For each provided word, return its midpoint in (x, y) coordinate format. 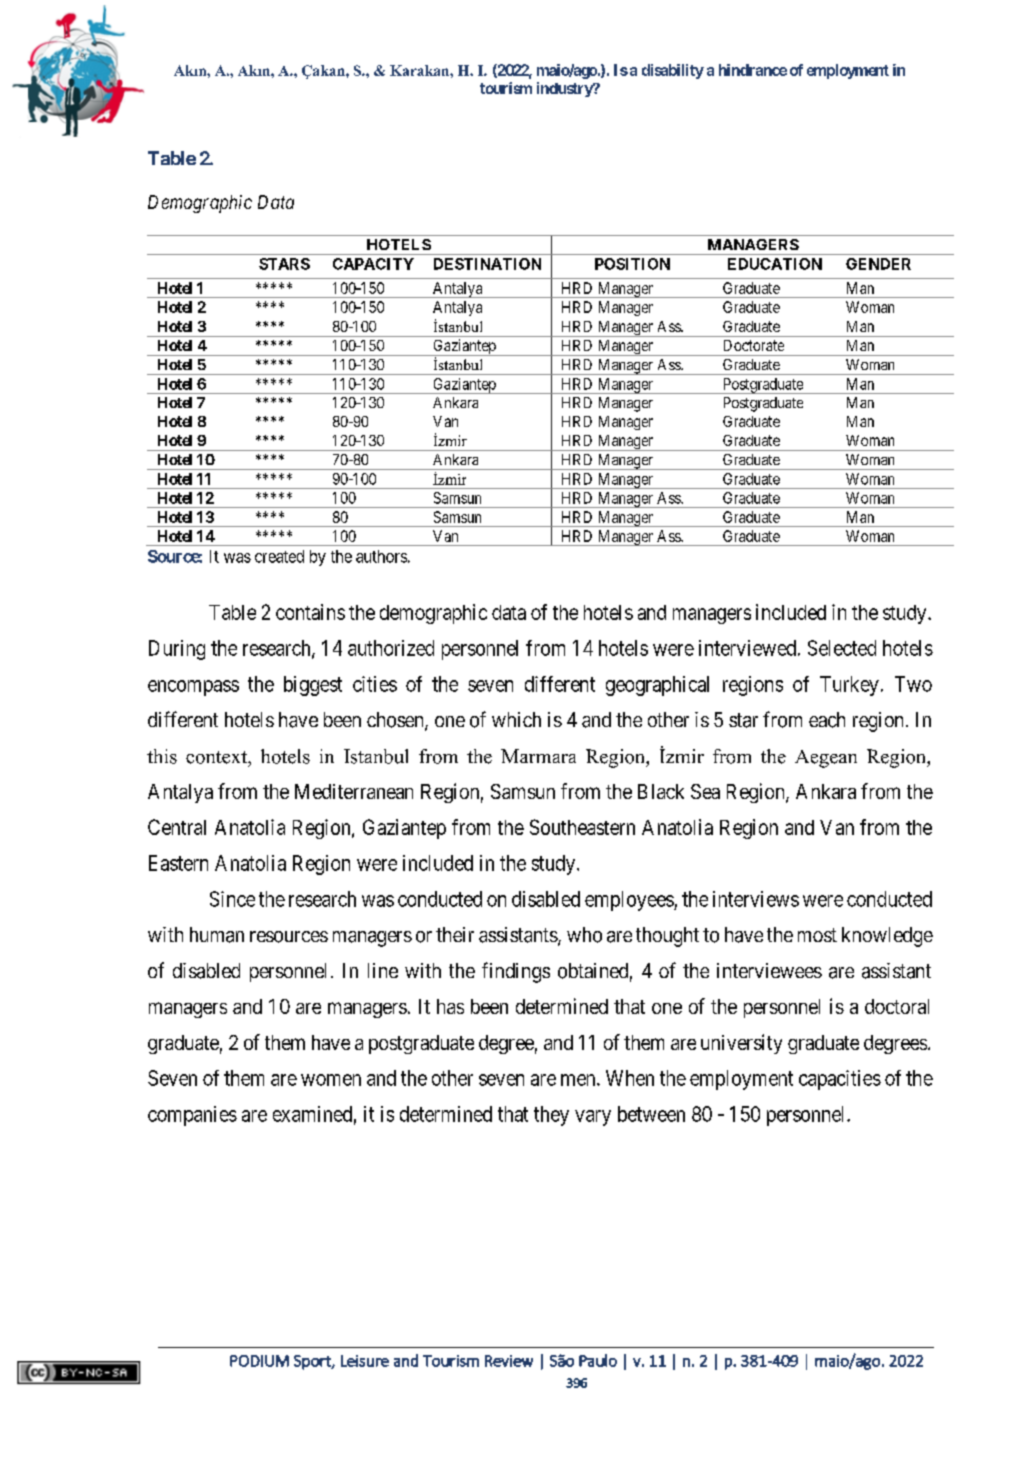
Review (509, 1361)
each (827, 720)
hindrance (753, 70)
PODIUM (259, 1361)
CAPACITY (373, 264)
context (217, 757)
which (516, 719)
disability (673, 71)
